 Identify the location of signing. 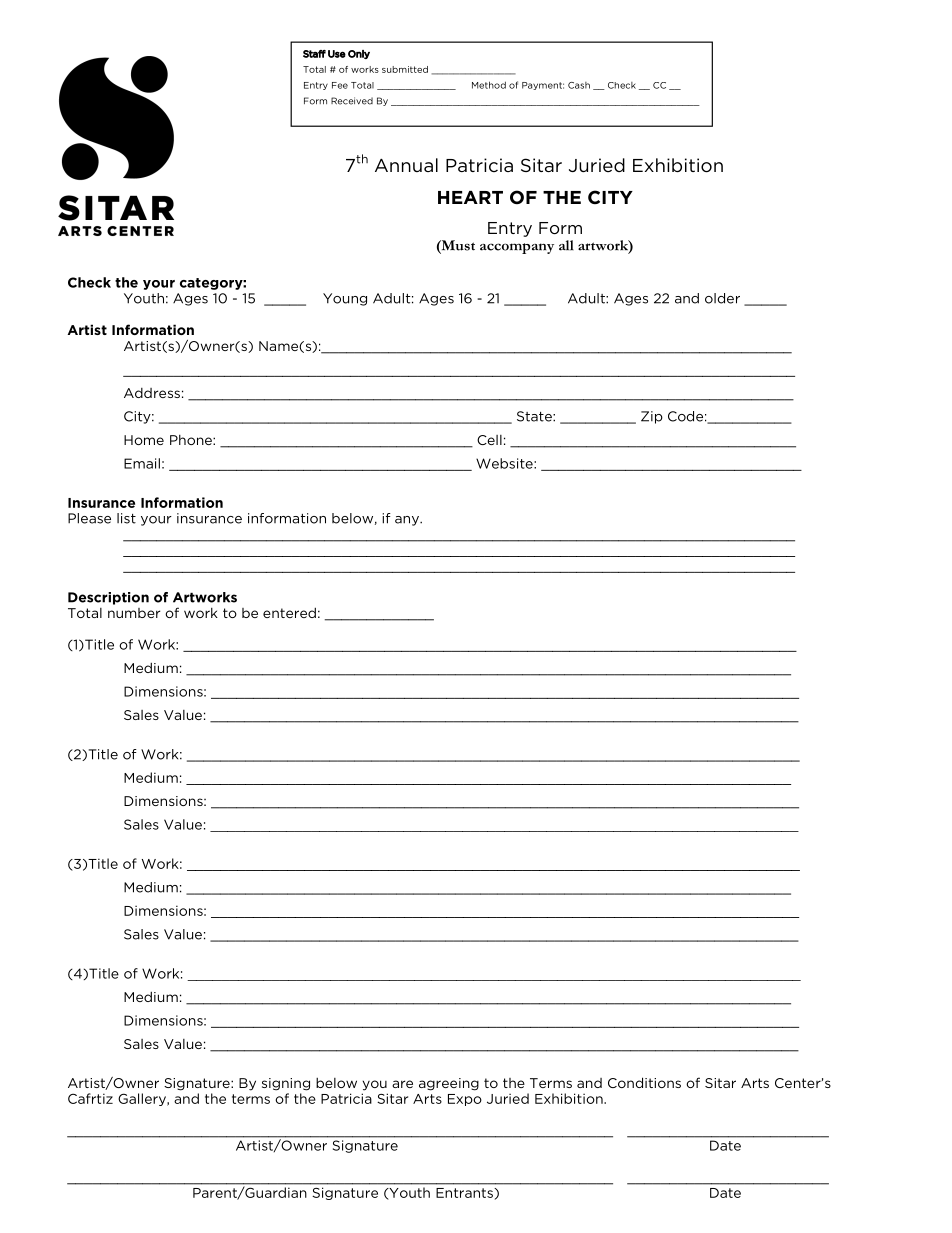
(286, 1084).
